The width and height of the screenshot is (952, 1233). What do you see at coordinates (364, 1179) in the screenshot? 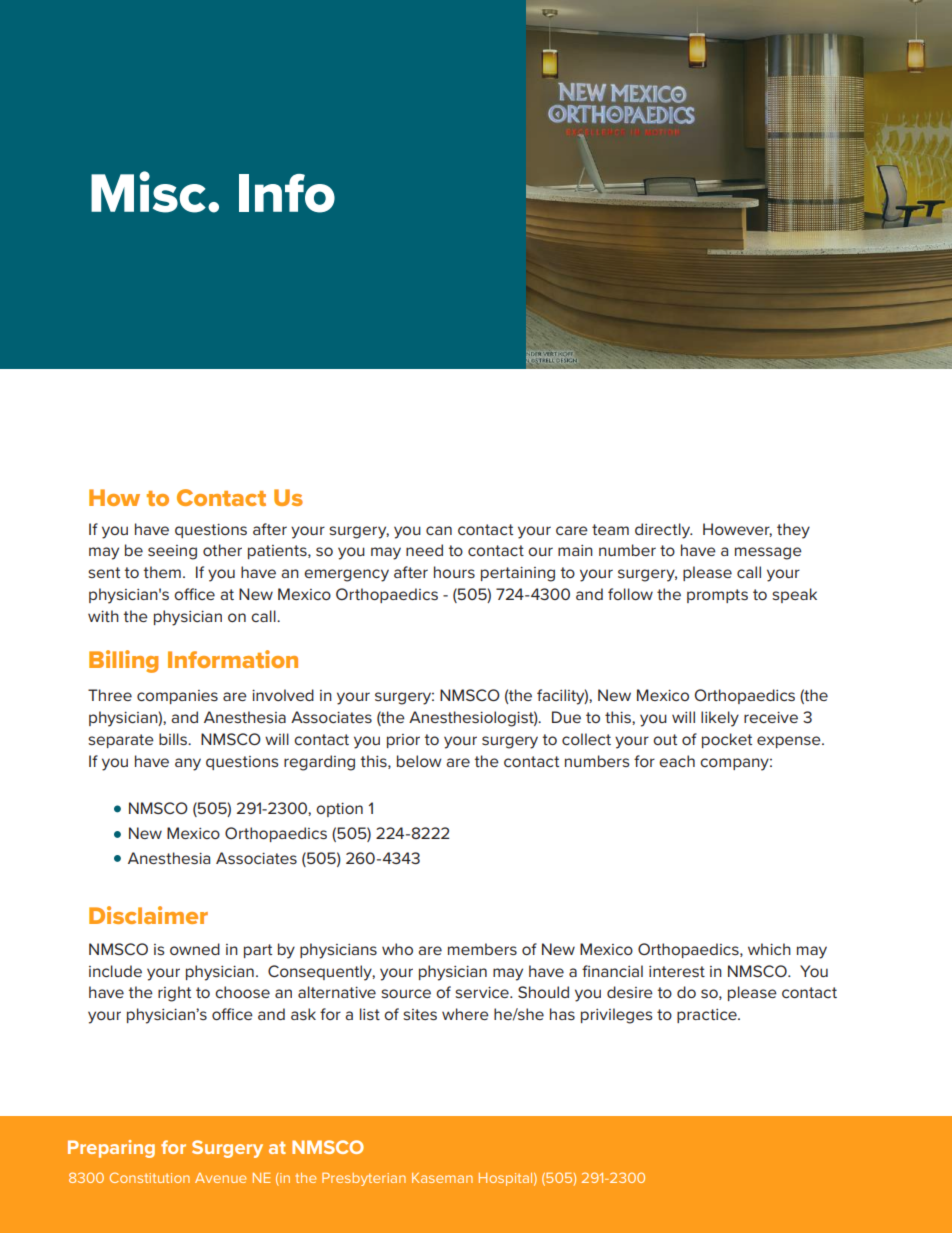
I see `Presbyterian` at bounding box center [364, 1179].
